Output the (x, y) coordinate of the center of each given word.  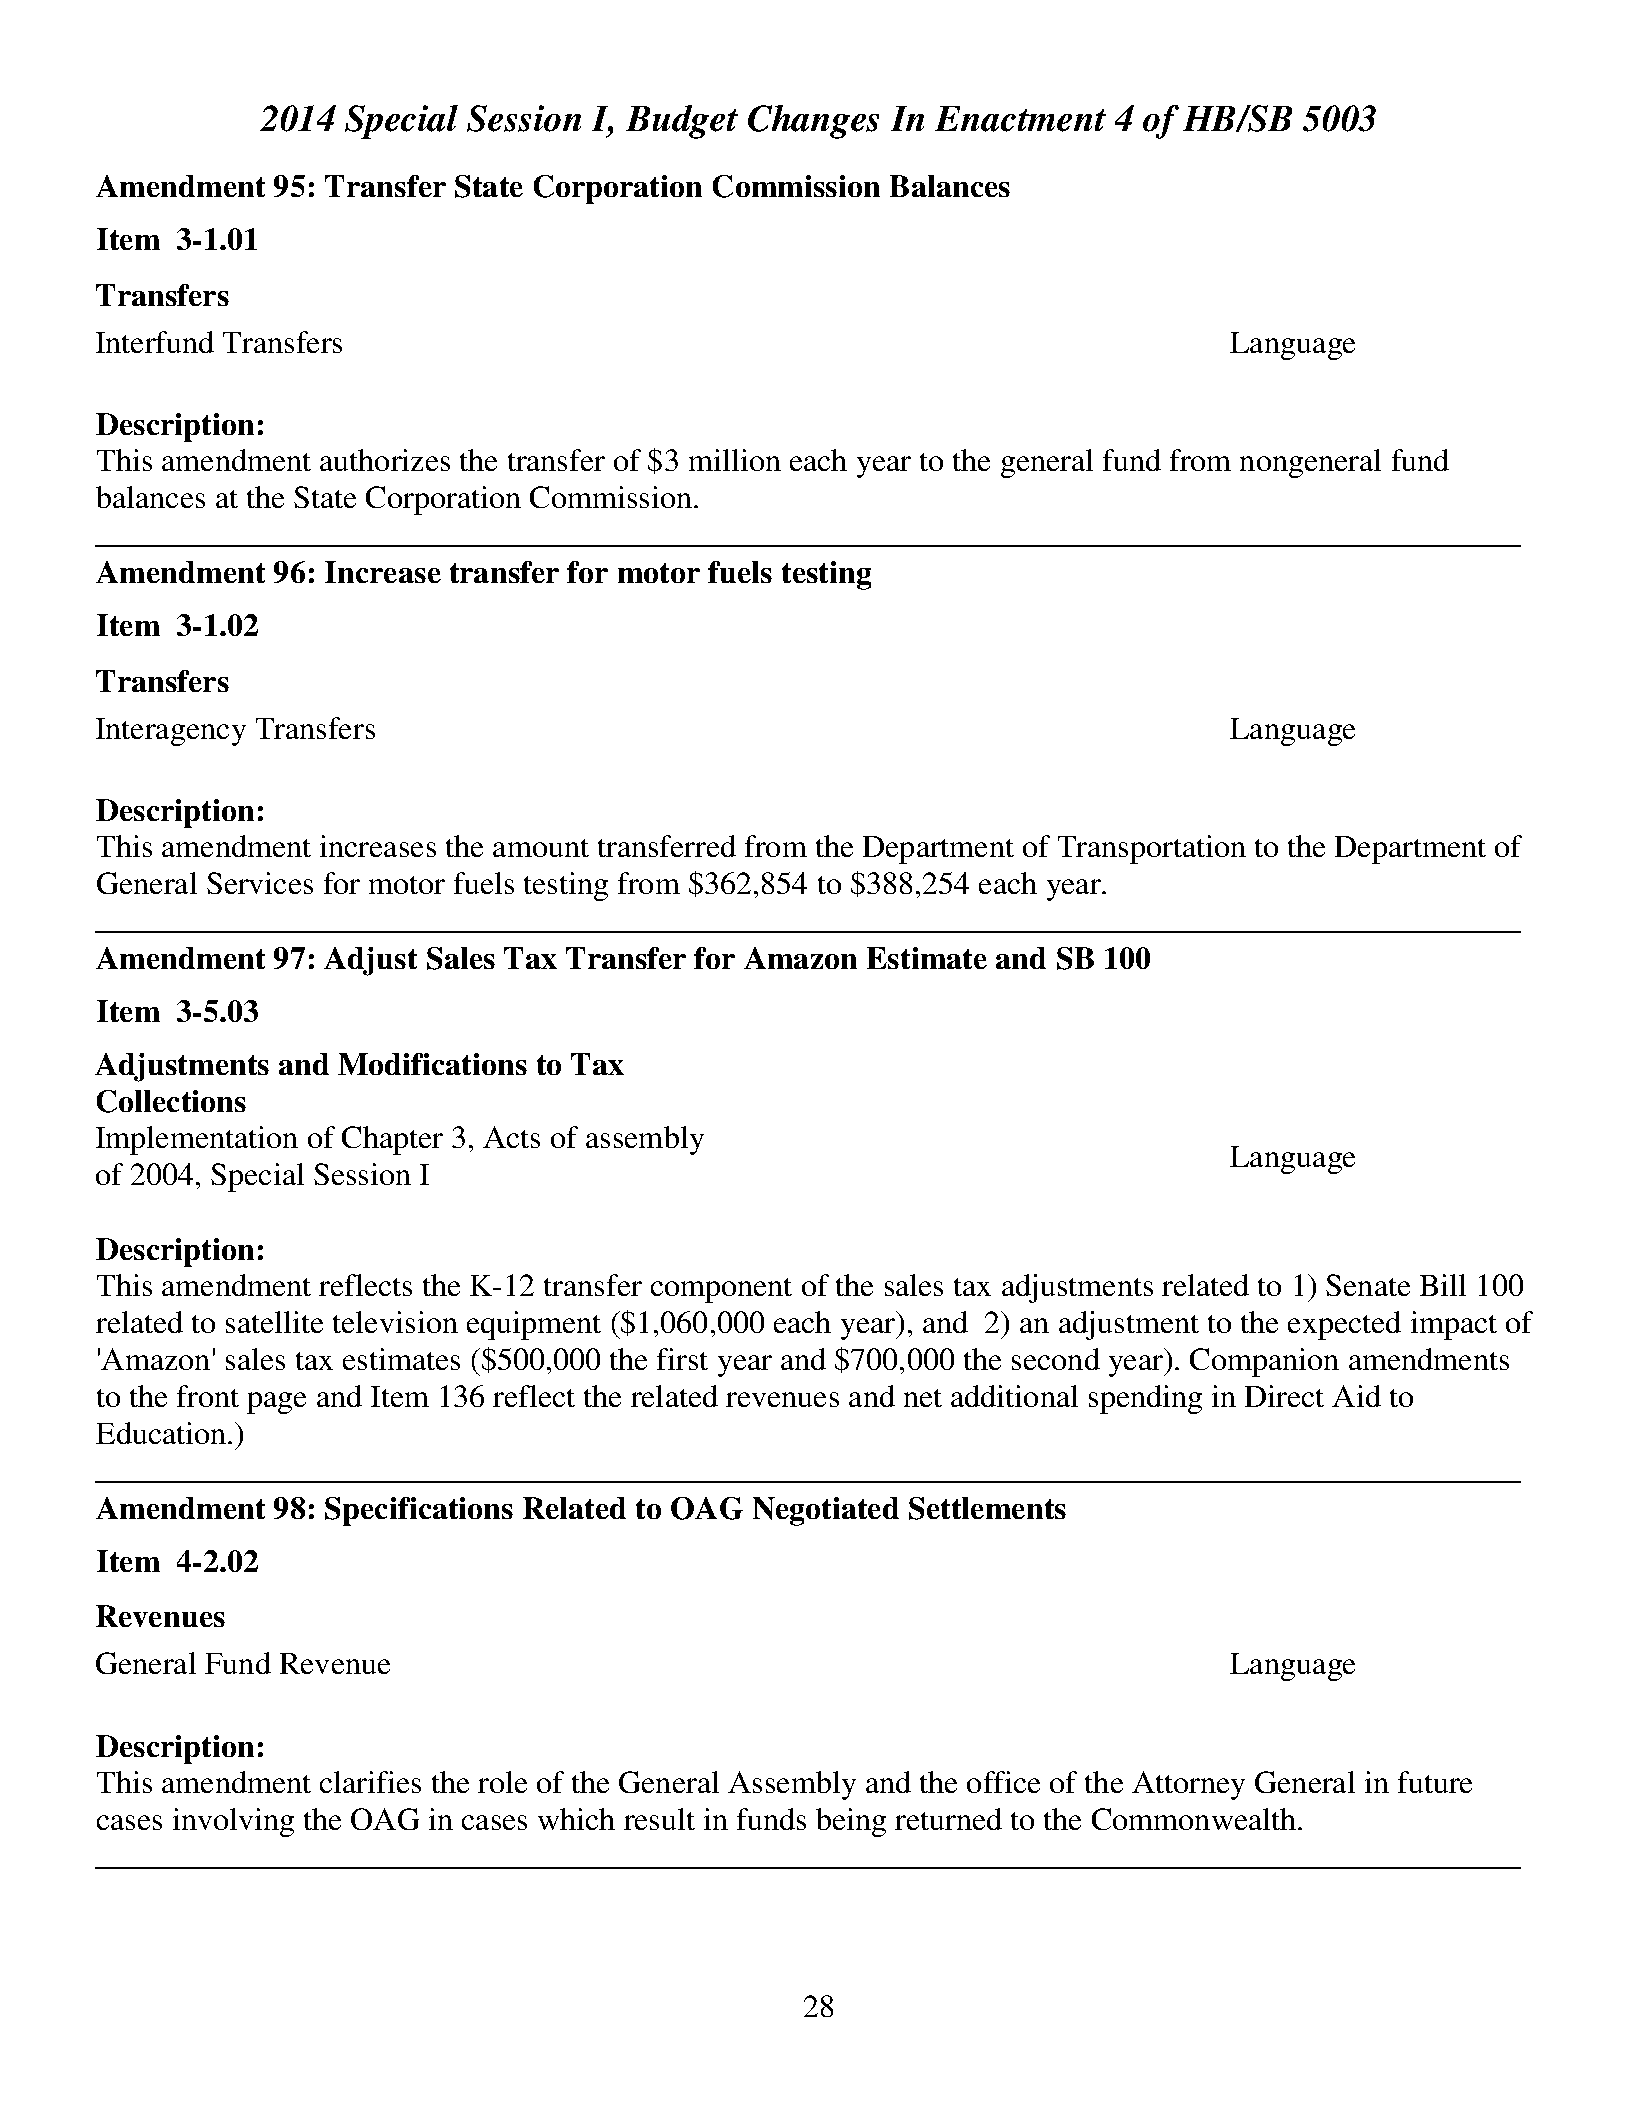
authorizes (385, 460)
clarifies (370, 1782)
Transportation (1152, 849)
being (851, 1822)
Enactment (1020, 119)
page (276, 1403)
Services (260, 883)
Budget (682, 122)
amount (541, 848)
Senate (1368, 1285)
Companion (1264, 1362)
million (735, 460)
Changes (813, 122)
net (923, 1398)
